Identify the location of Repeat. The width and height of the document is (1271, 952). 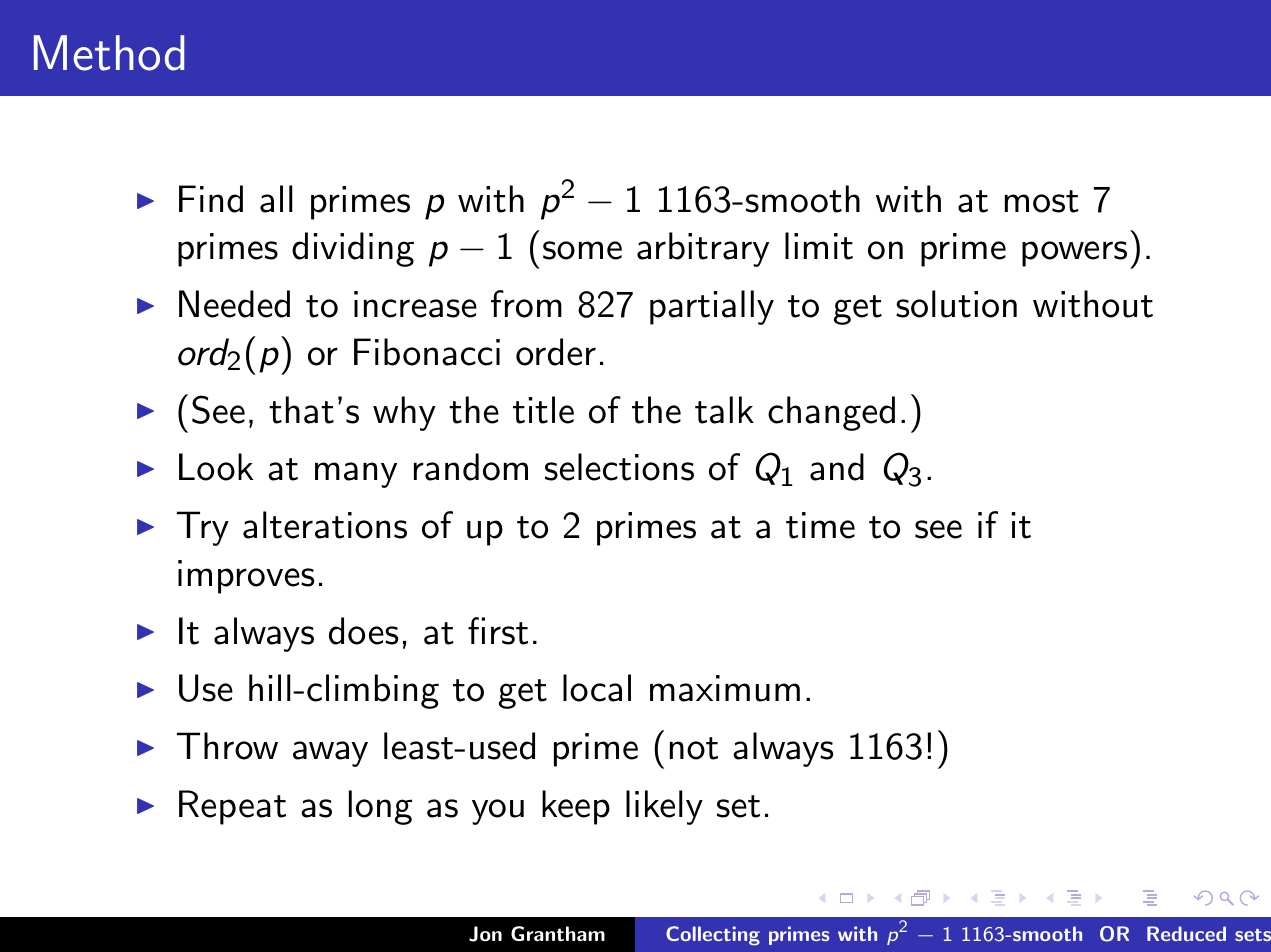
(232, 807).
